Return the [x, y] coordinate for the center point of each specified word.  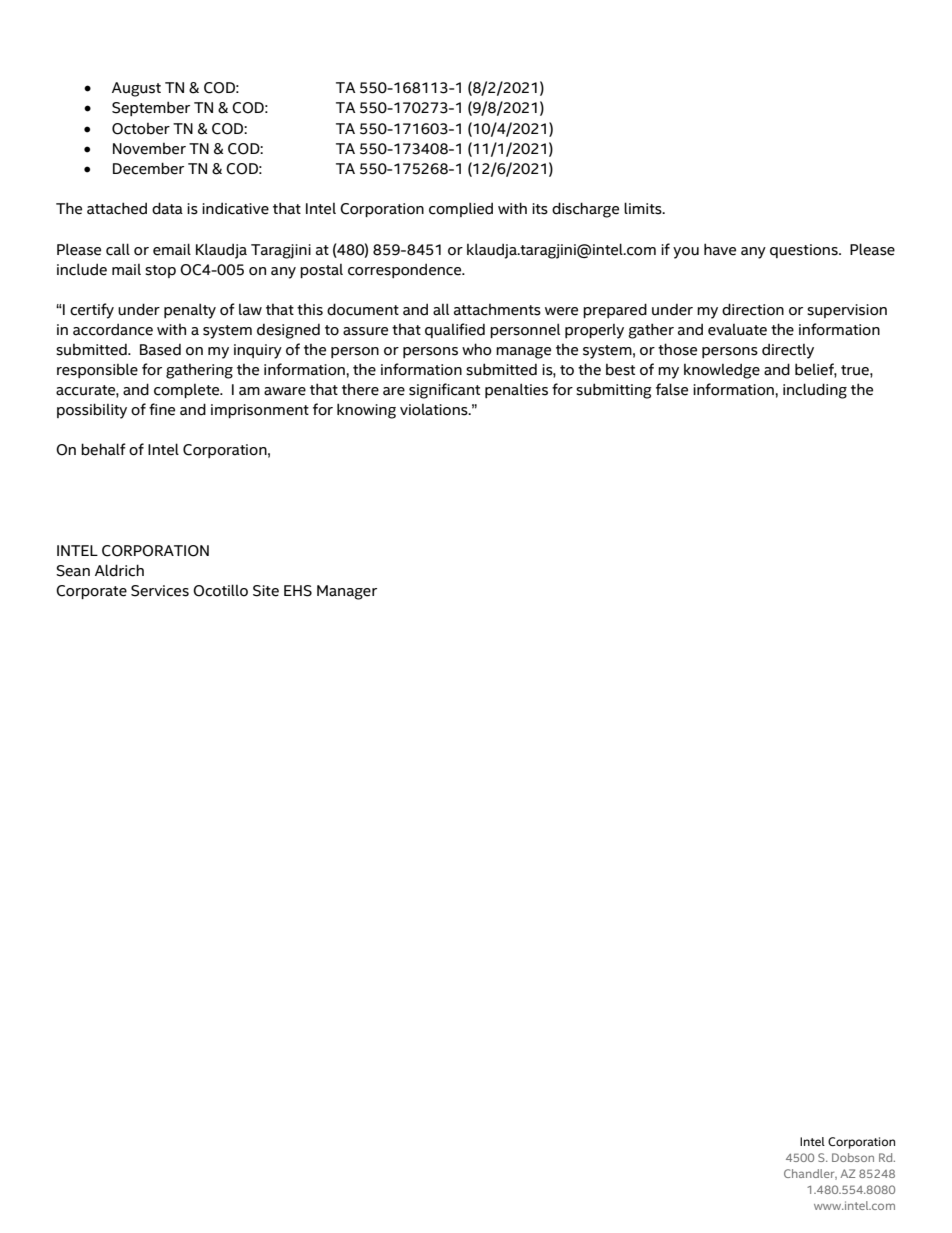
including [815, 391]
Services [160, 591]
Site [266, 591]
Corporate [91, 592]
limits [644, 208]
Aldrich [119, 570]
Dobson [853, 1157]
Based [160, 349]
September [151, 108]
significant [444, 391]
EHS [298, 591]
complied [461, 209]
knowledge [722, 371]
